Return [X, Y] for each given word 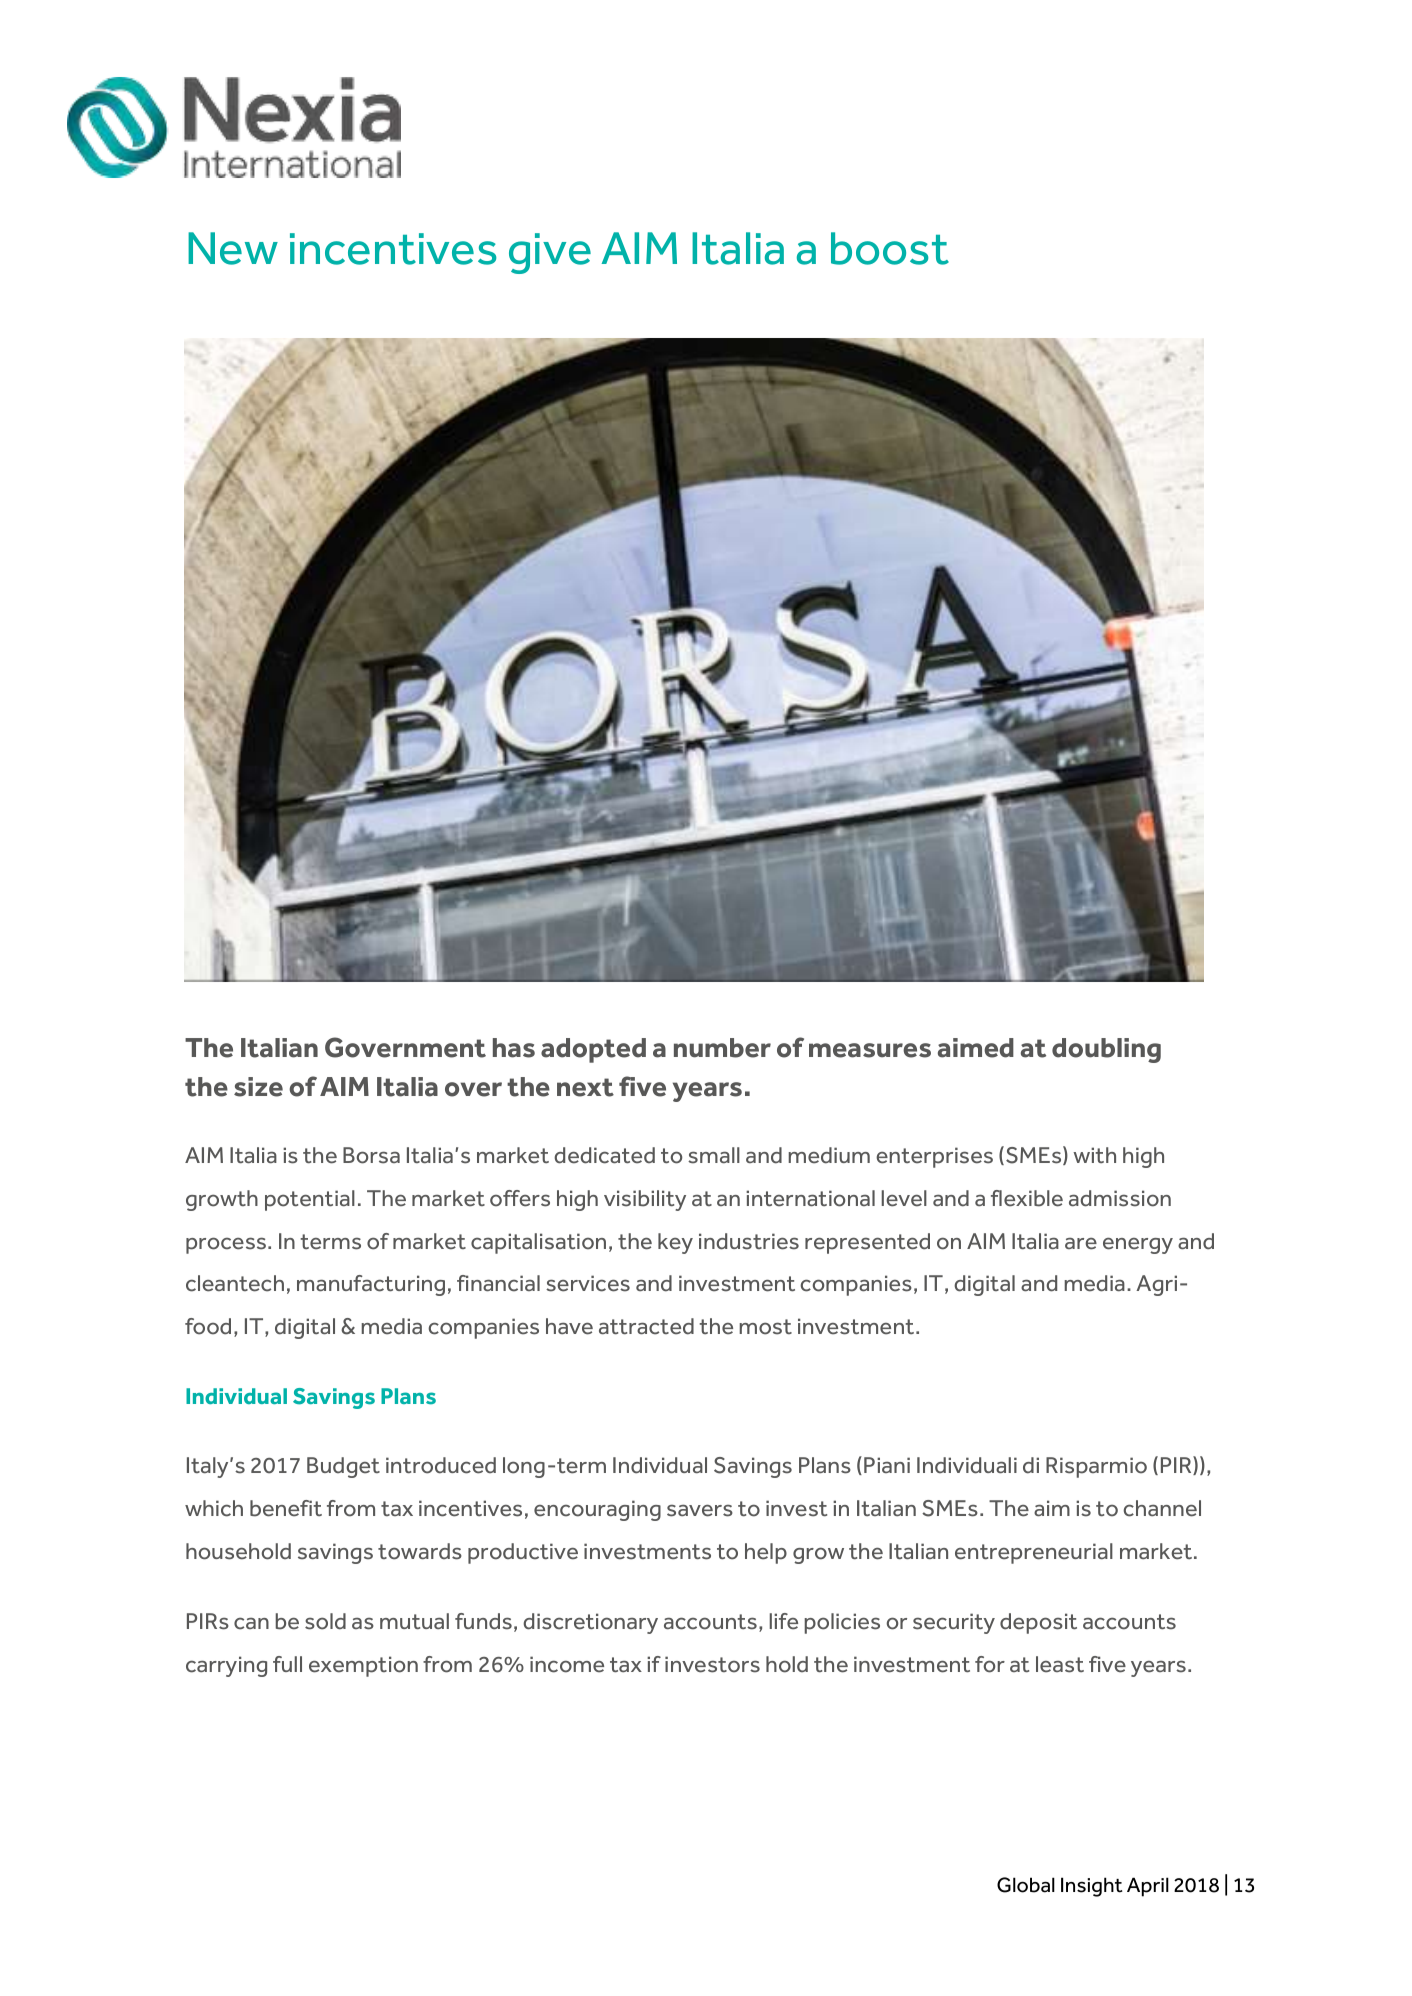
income [567, 1664]
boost [890, 248]
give [550, 253]
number [722, 1048]
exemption [363, 1666]
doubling [1106, 1050]
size [258, 1087]
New [233, 248]
